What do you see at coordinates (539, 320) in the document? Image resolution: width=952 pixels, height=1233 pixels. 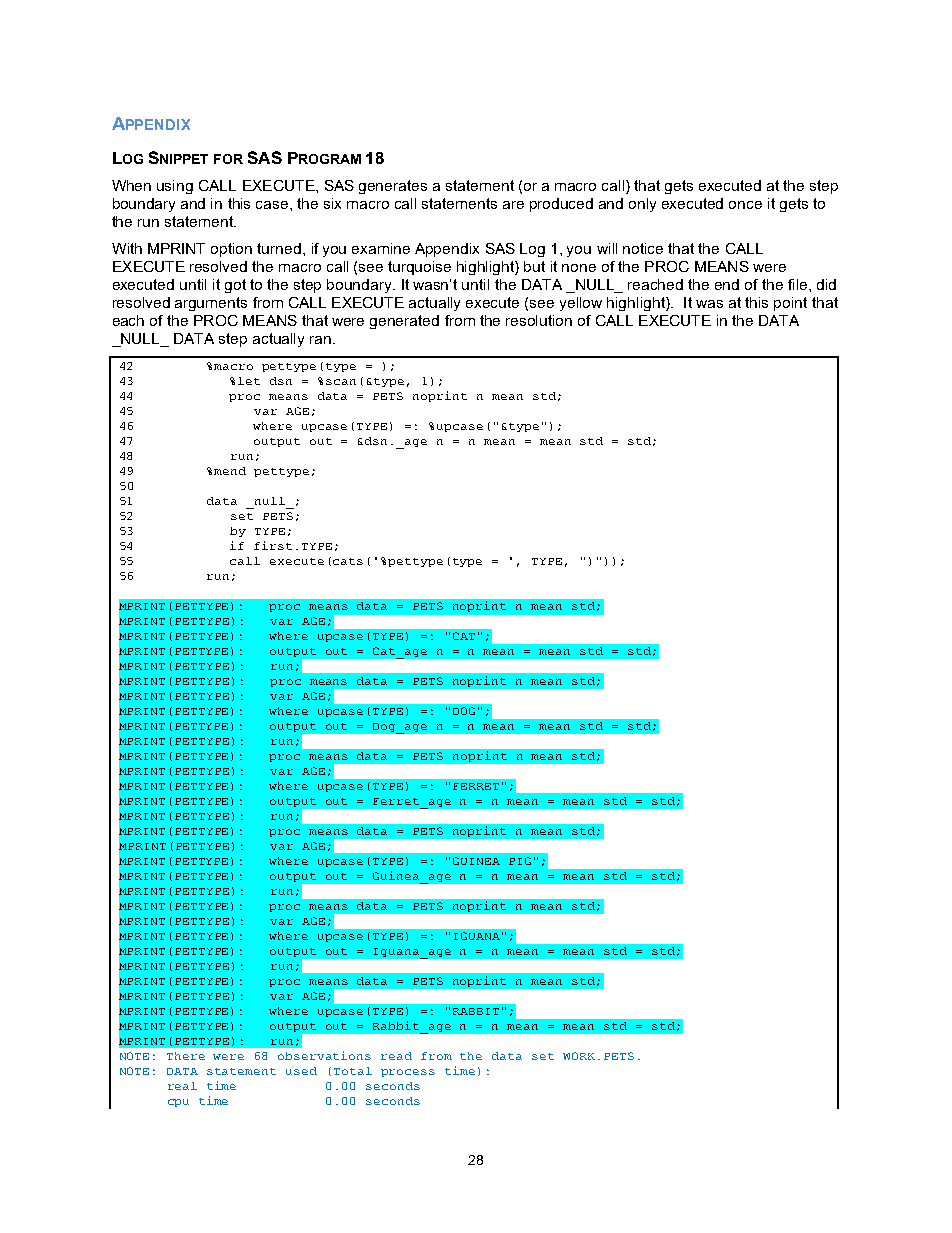 I see `resolution` at bounding box center [539, 320].
